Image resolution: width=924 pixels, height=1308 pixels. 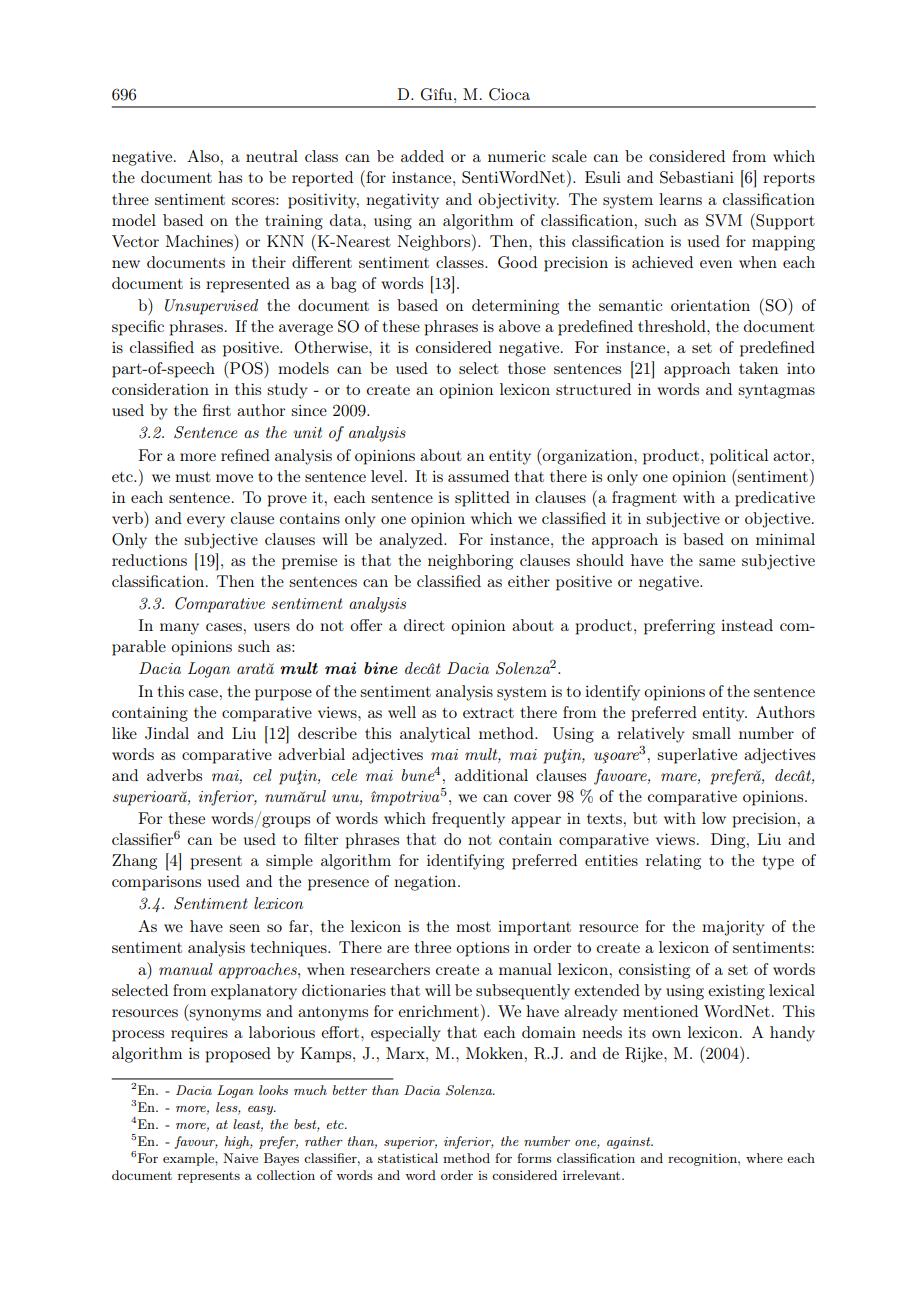 What do you see at coordinates (747, 625) in the screenshot?
I see `instead` at bounding box center [747, 625].
